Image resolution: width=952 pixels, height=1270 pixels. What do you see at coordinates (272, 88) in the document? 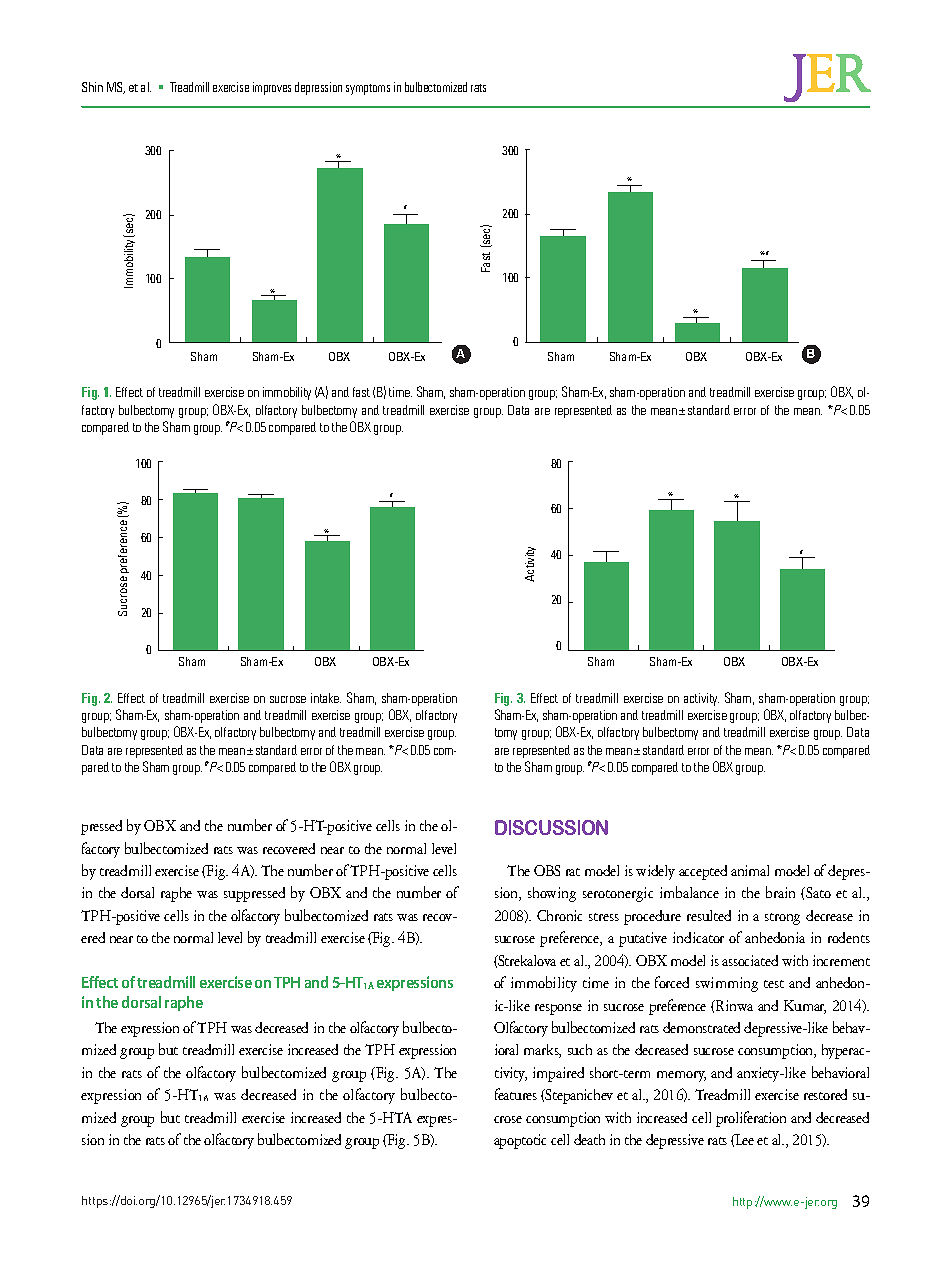
I see `improves` at bounding box center [272, 88].
